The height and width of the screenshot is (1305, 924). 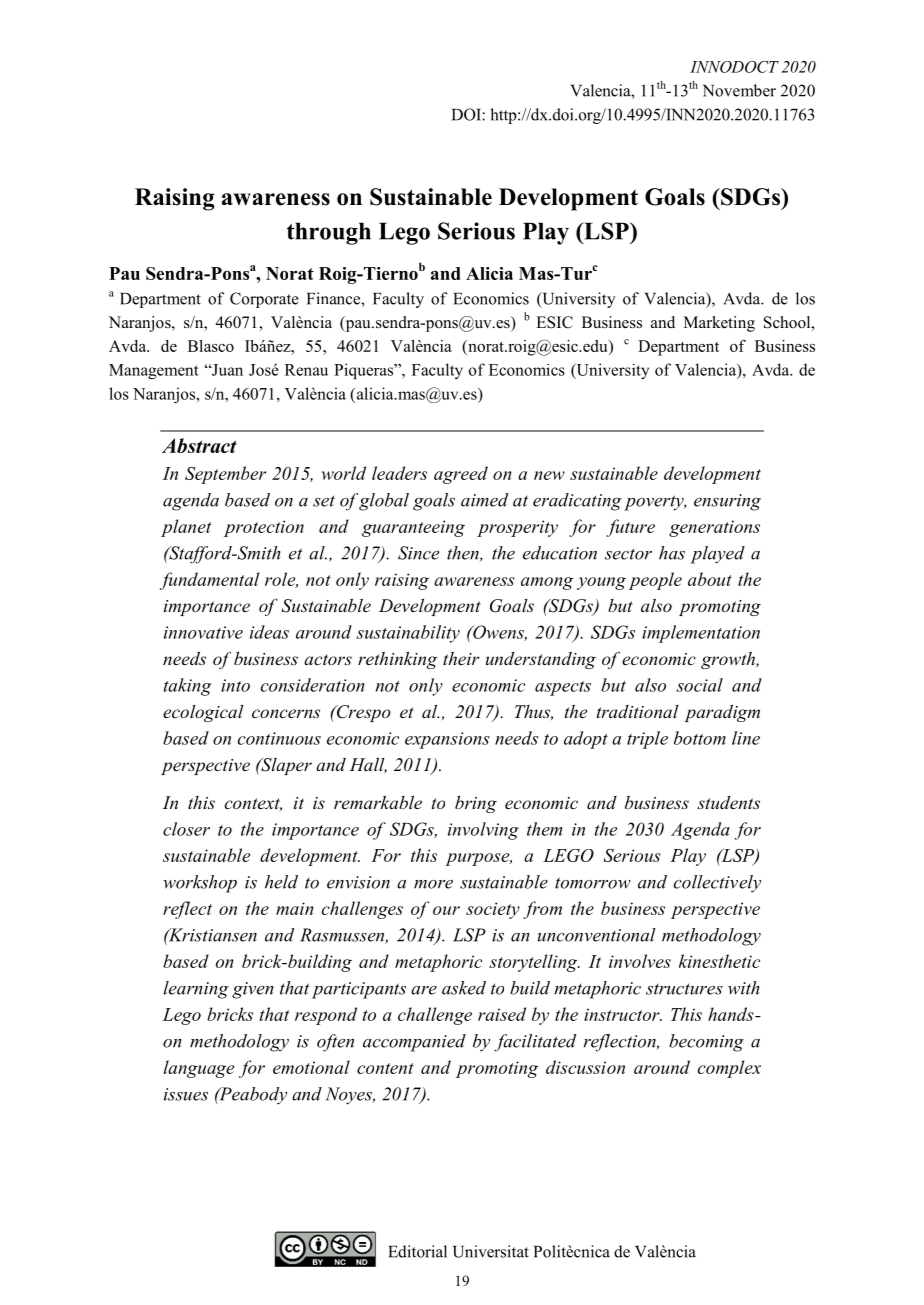 I want to click on September, so click(x=225, y=475).
